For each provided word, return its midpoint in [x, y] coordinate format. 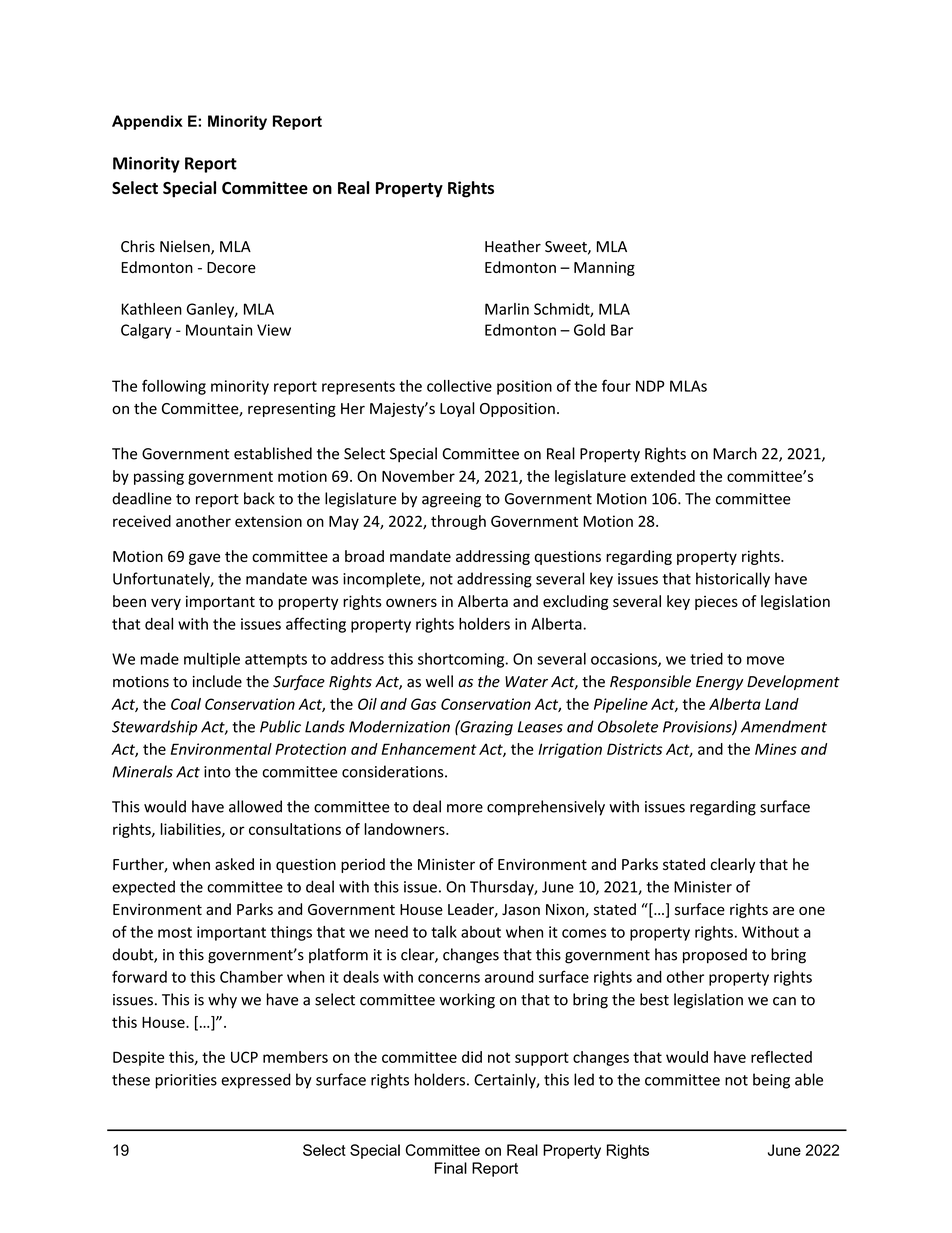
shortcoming [462, 660]
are [783, 910]
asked [234, 864]
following [174, 387]
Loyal [457, 409]
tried [706, 658]
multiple [212, 660]
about [481, 932]
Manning [604, 269]
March [735, 453]
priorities [186, 1081]
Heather [513, 246]
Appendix [147, 122]
